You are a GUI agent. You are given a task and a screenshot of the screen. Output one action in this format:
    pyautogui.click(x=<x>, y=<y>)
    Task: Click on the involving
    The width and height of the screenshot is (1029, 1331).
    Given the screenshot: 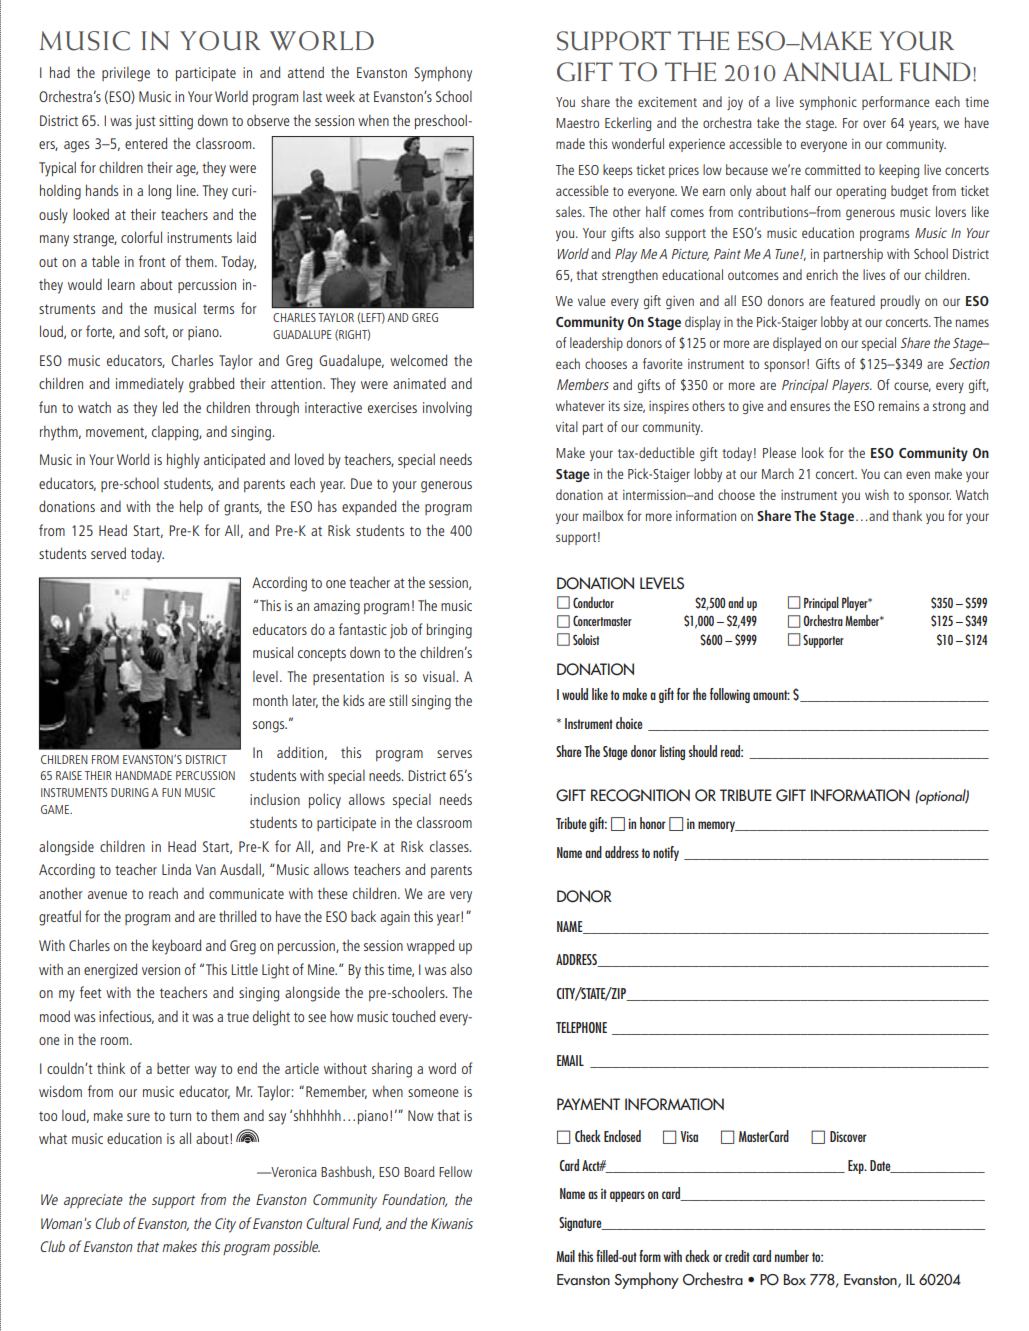 What is the action you would take?
    pyautogui.click(x=447, y=409)
